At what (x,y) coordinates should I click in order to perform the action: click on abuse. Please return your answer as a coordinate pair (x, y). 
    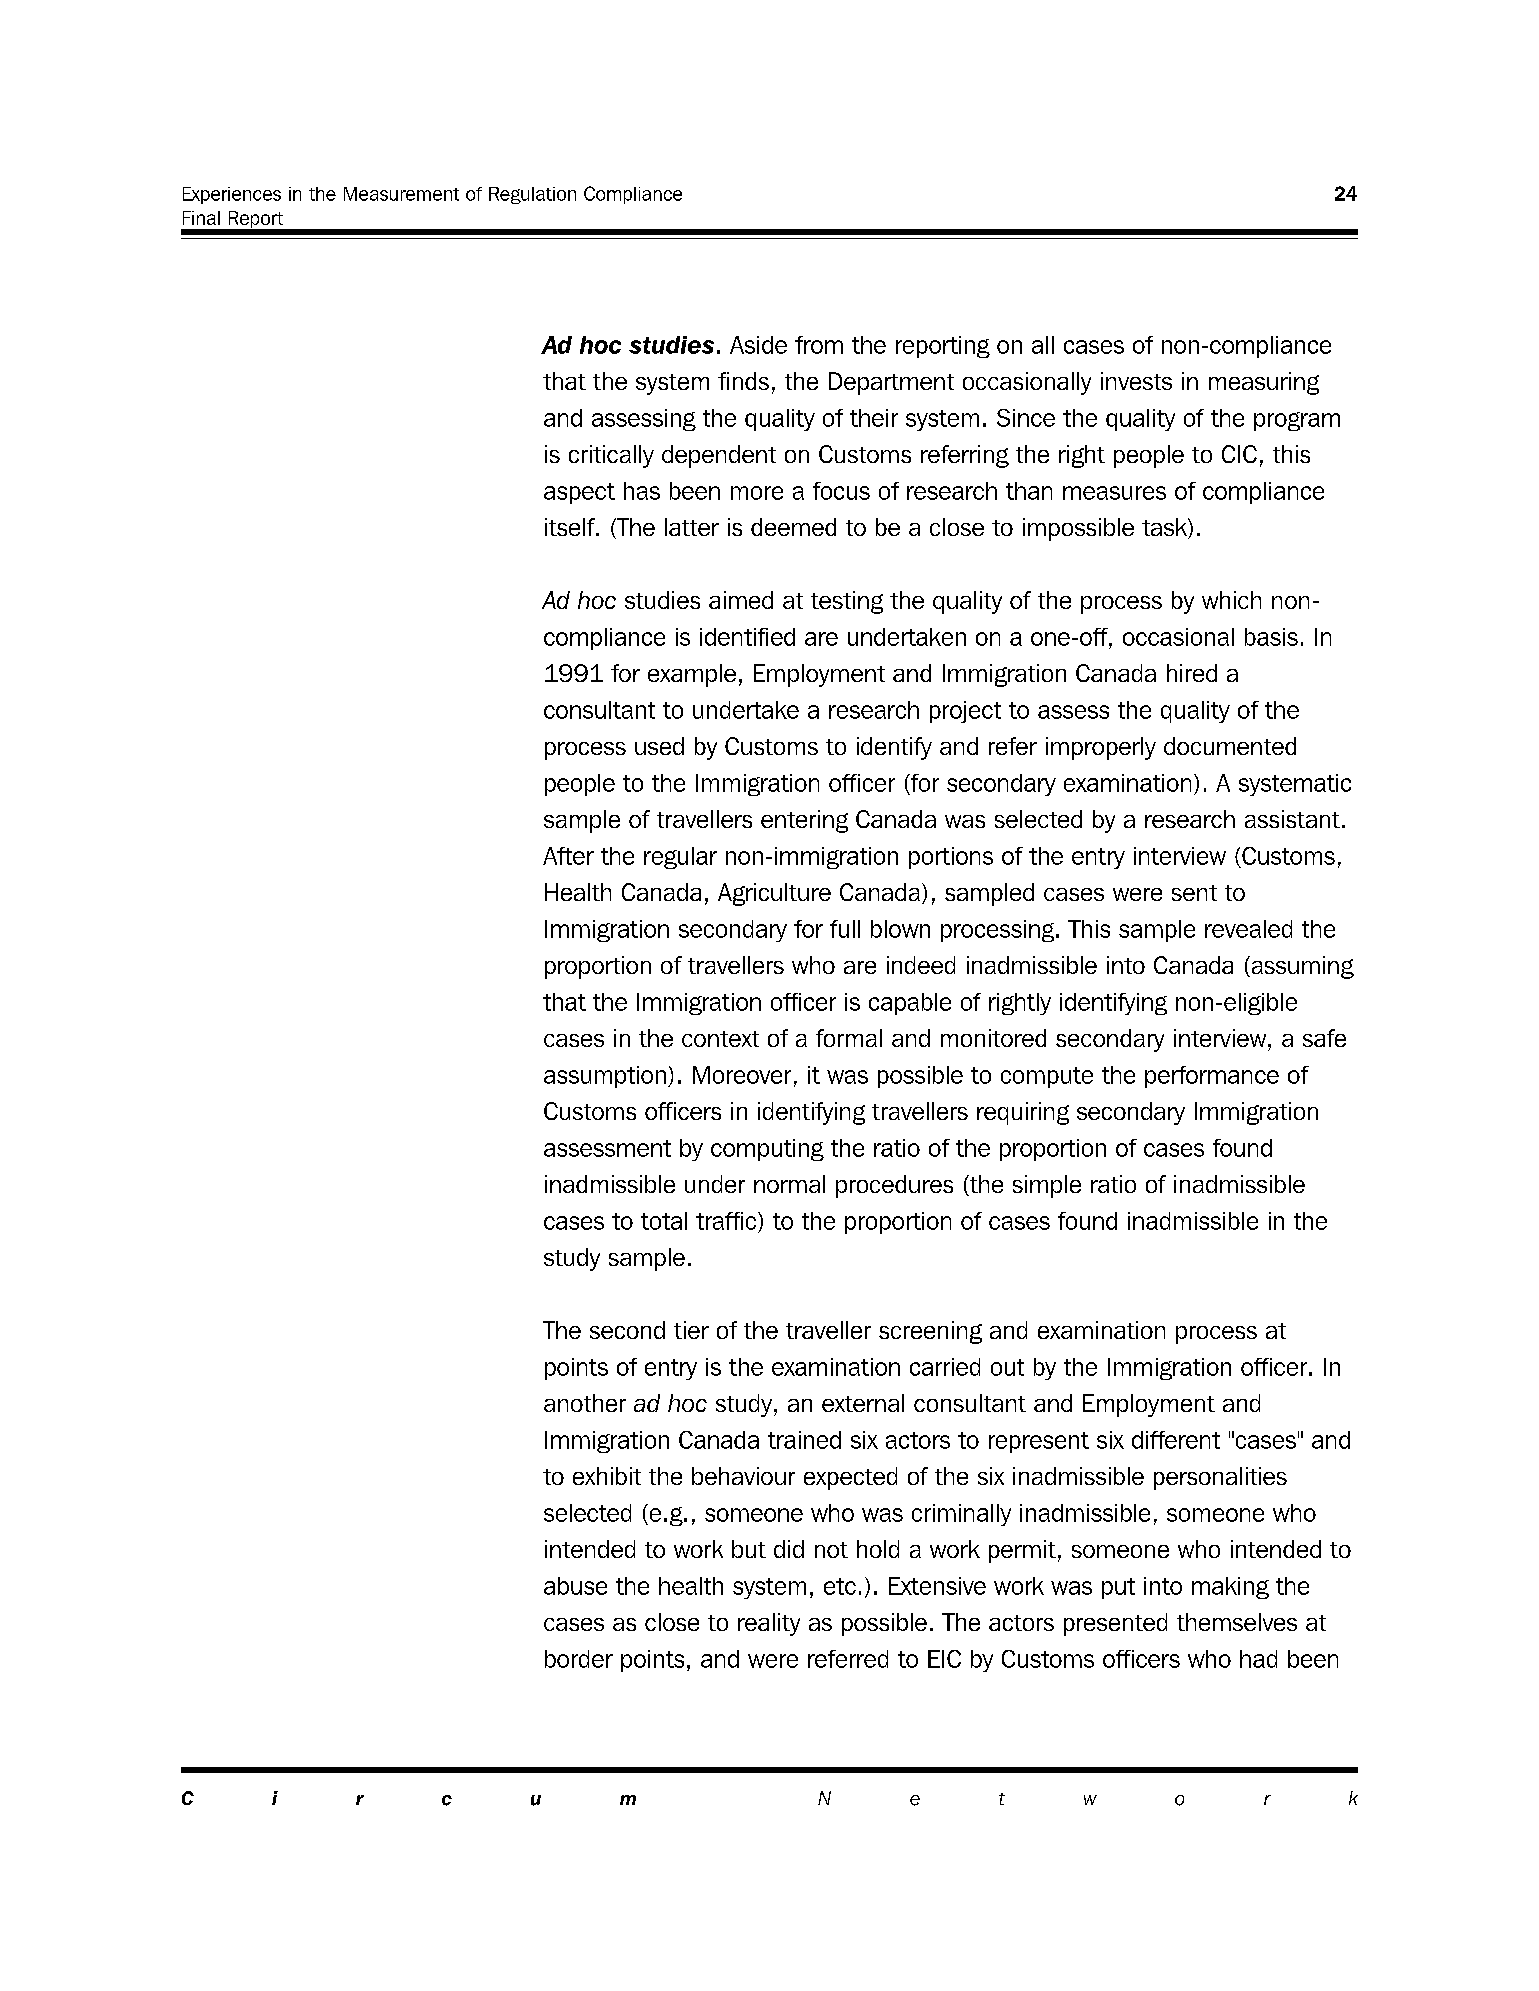
    Looking at the image, I should click on (575, 1586).
